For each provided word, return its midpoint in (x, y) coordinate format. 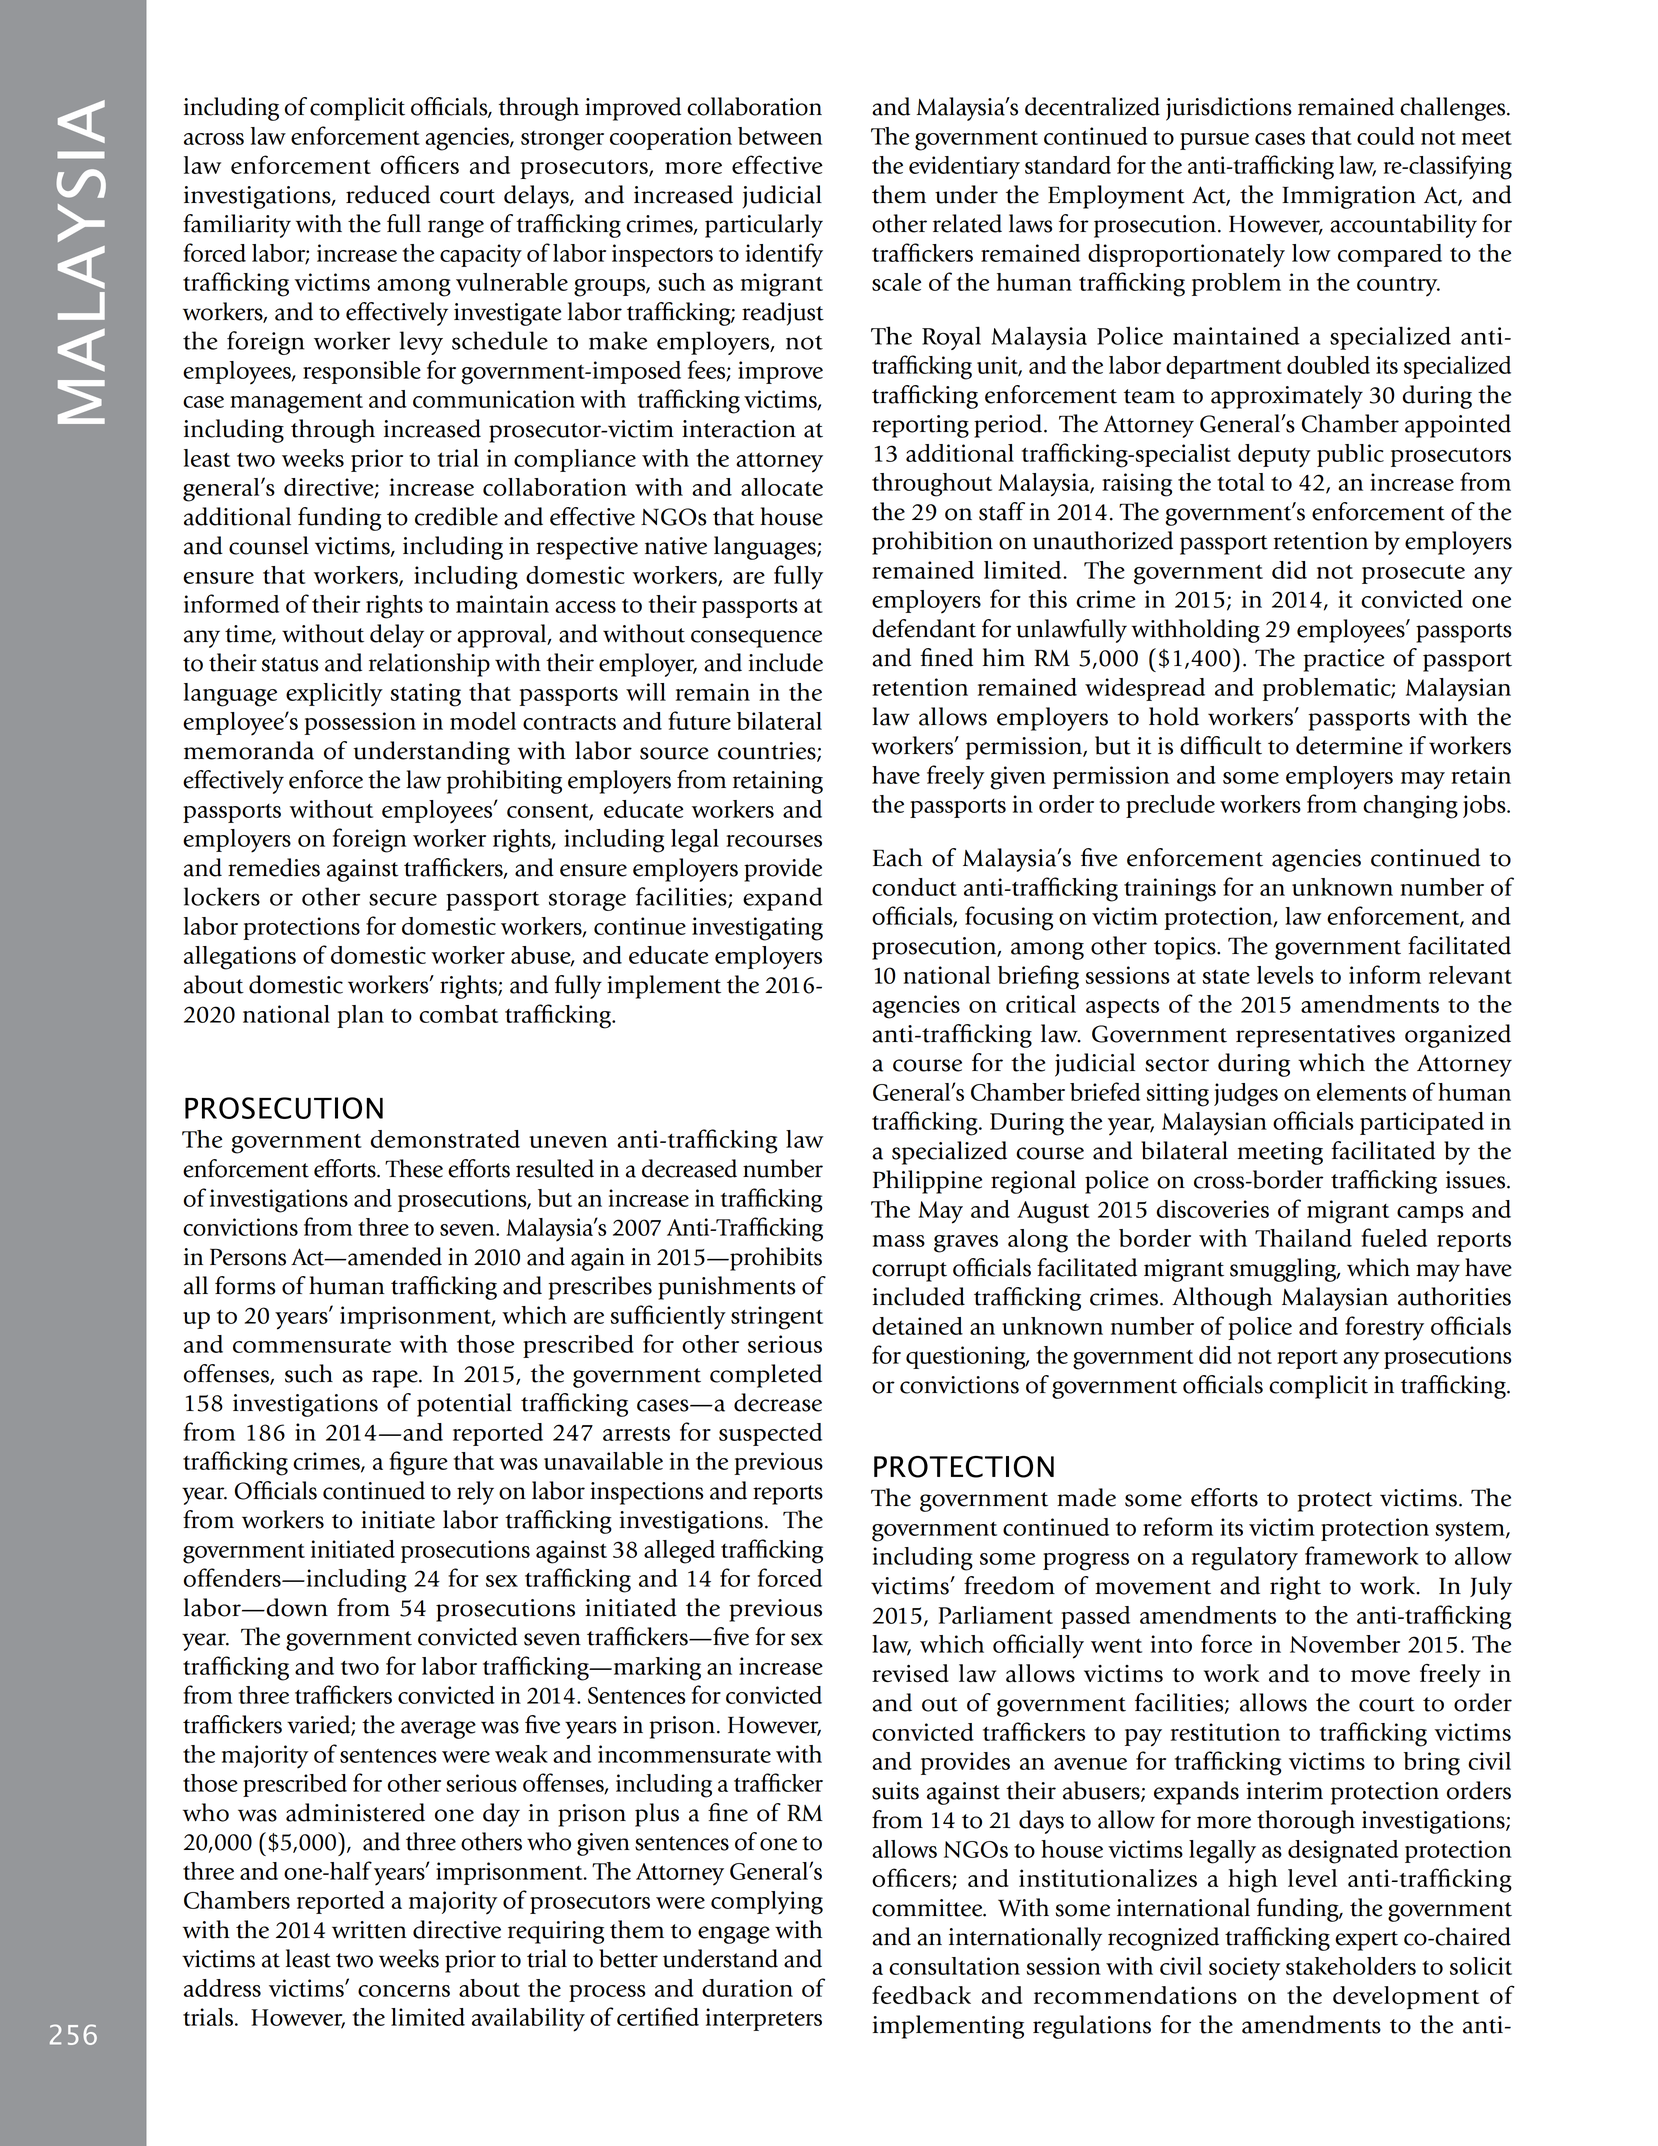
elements (1361, 1092)
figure (418, 1463)
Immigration (1349, 197)
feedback (921, 1994)
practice (1343, 660)
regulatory (1245, 1559)
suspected (770, 1434)
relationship (429, 665)
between (780, 136)
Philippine (927, 1182)
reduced (388, 194)
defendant (924, 628)
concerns (404, 1991)
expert (1366, 1941)
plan (360, 1016)
